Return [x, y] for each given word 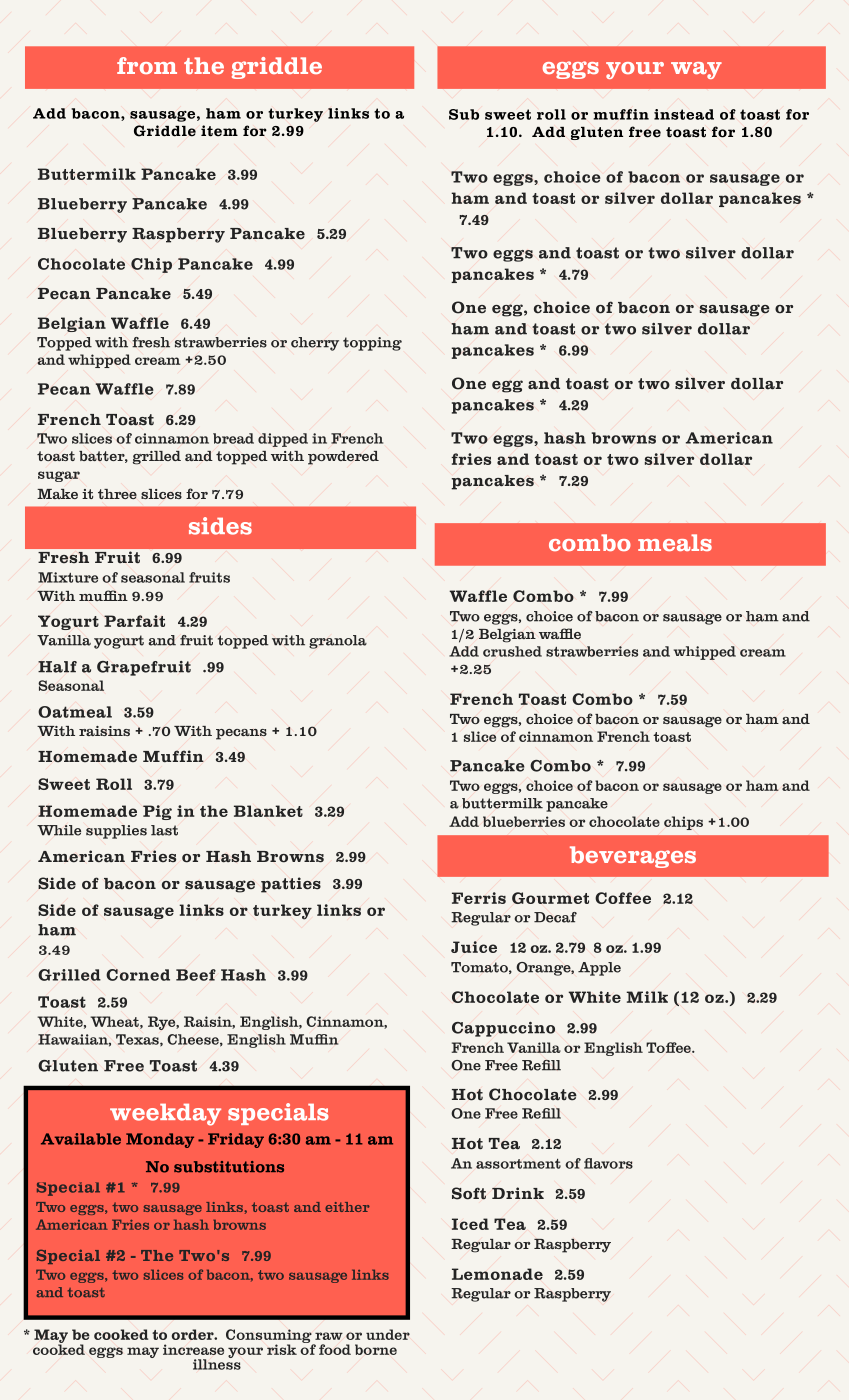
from [147, 65]
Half [57, 667]
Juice [474, 947]
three [117, 494]
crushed [512, 651]
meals [675, 542]
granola [338, 642]
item [219, 131]
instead [684, 114]
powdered [343, 458]
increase [193, 1349]
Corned [138, 975]
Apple [599, 969]
